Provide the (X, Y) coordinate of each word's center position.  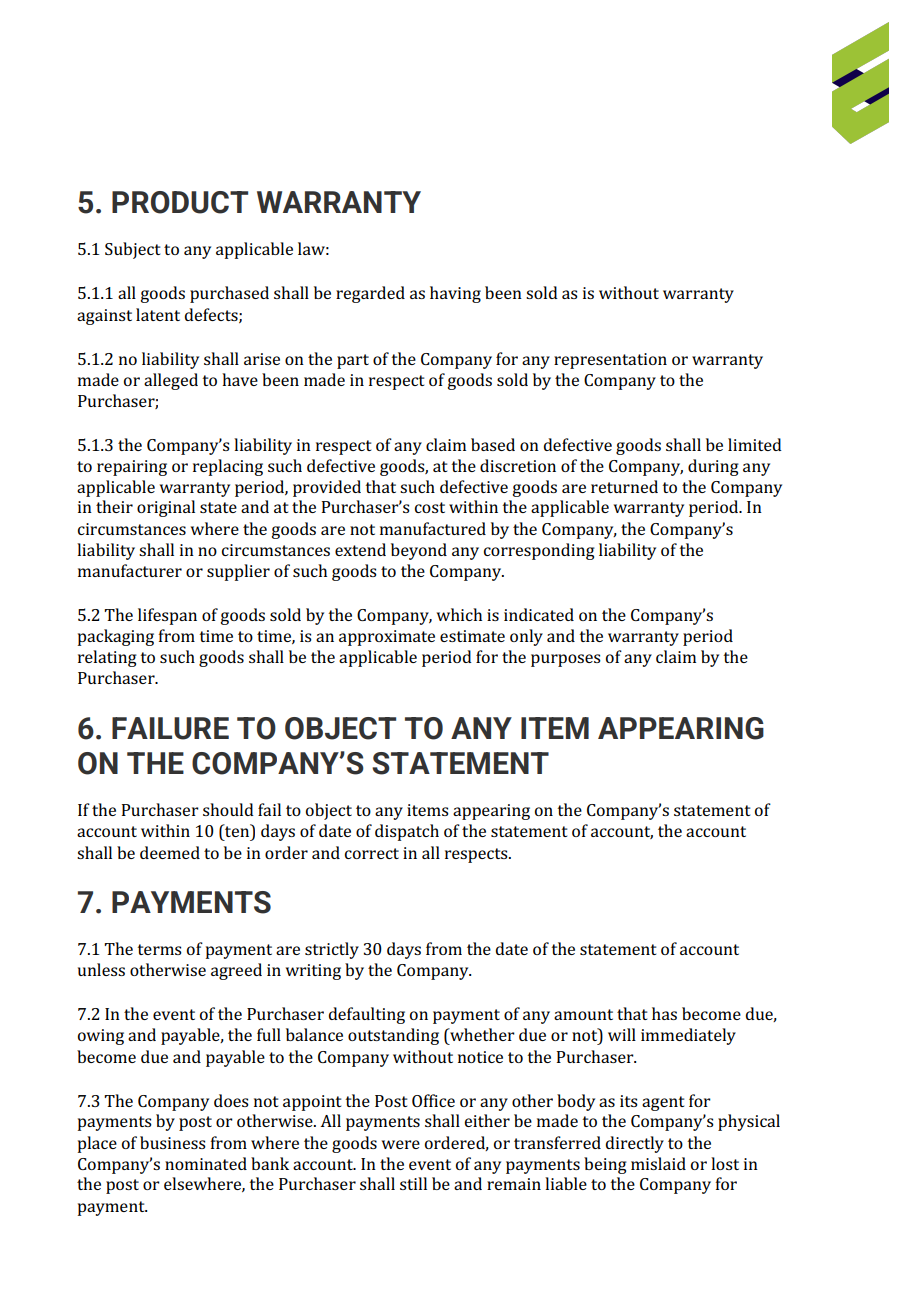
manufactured (433, 528)
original (166, 508)
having (455, 294)
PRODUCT (180, 202)
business (173, 1142)
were (401, 1144)
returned (624, 486)
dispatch (407, 832)
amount (583, 1014)
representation (610, 361)
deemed (170, 852)
